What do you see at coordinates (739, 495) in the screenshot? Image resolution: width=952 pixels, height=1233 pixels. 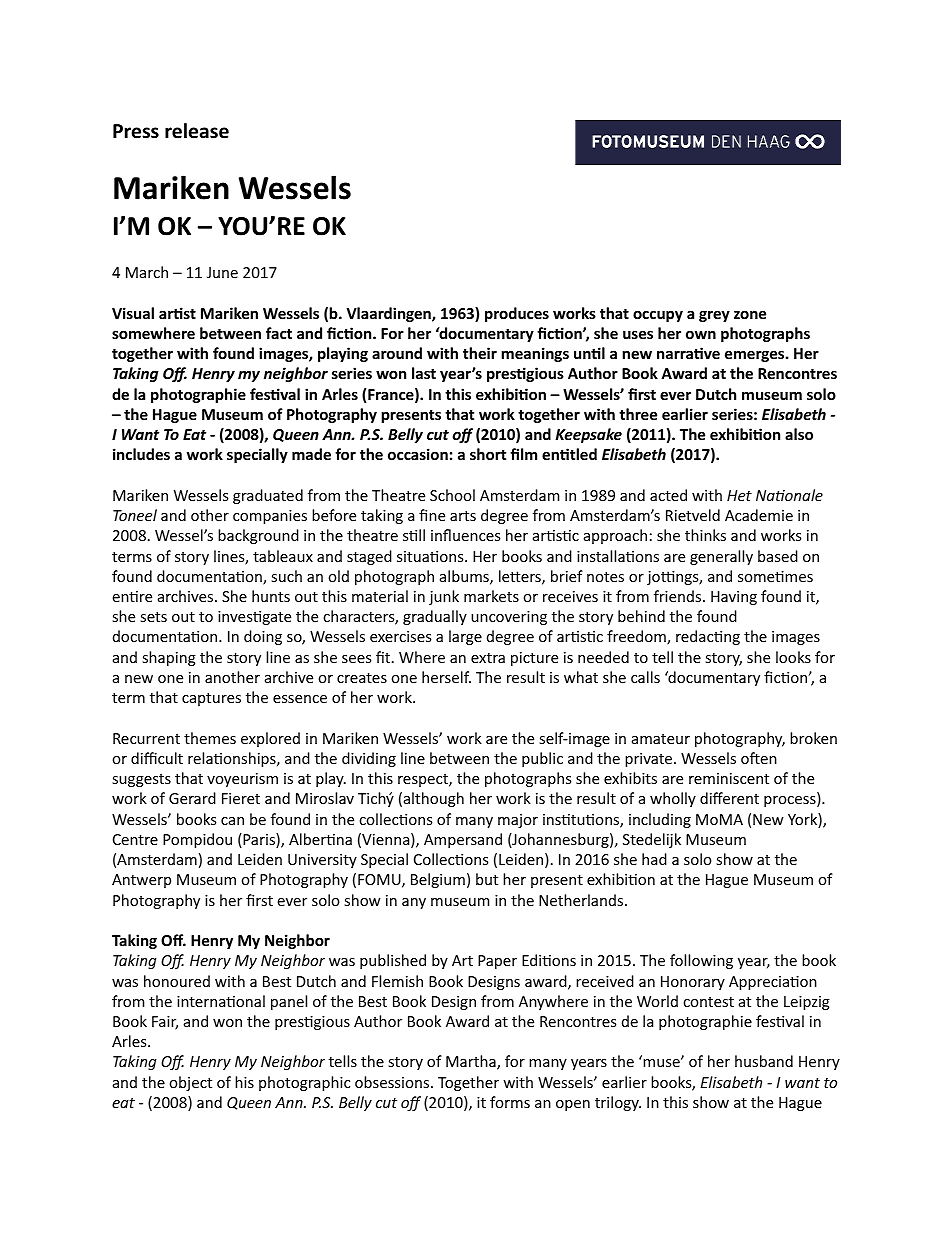 I see `Het` at bounding box center [739, 495].
